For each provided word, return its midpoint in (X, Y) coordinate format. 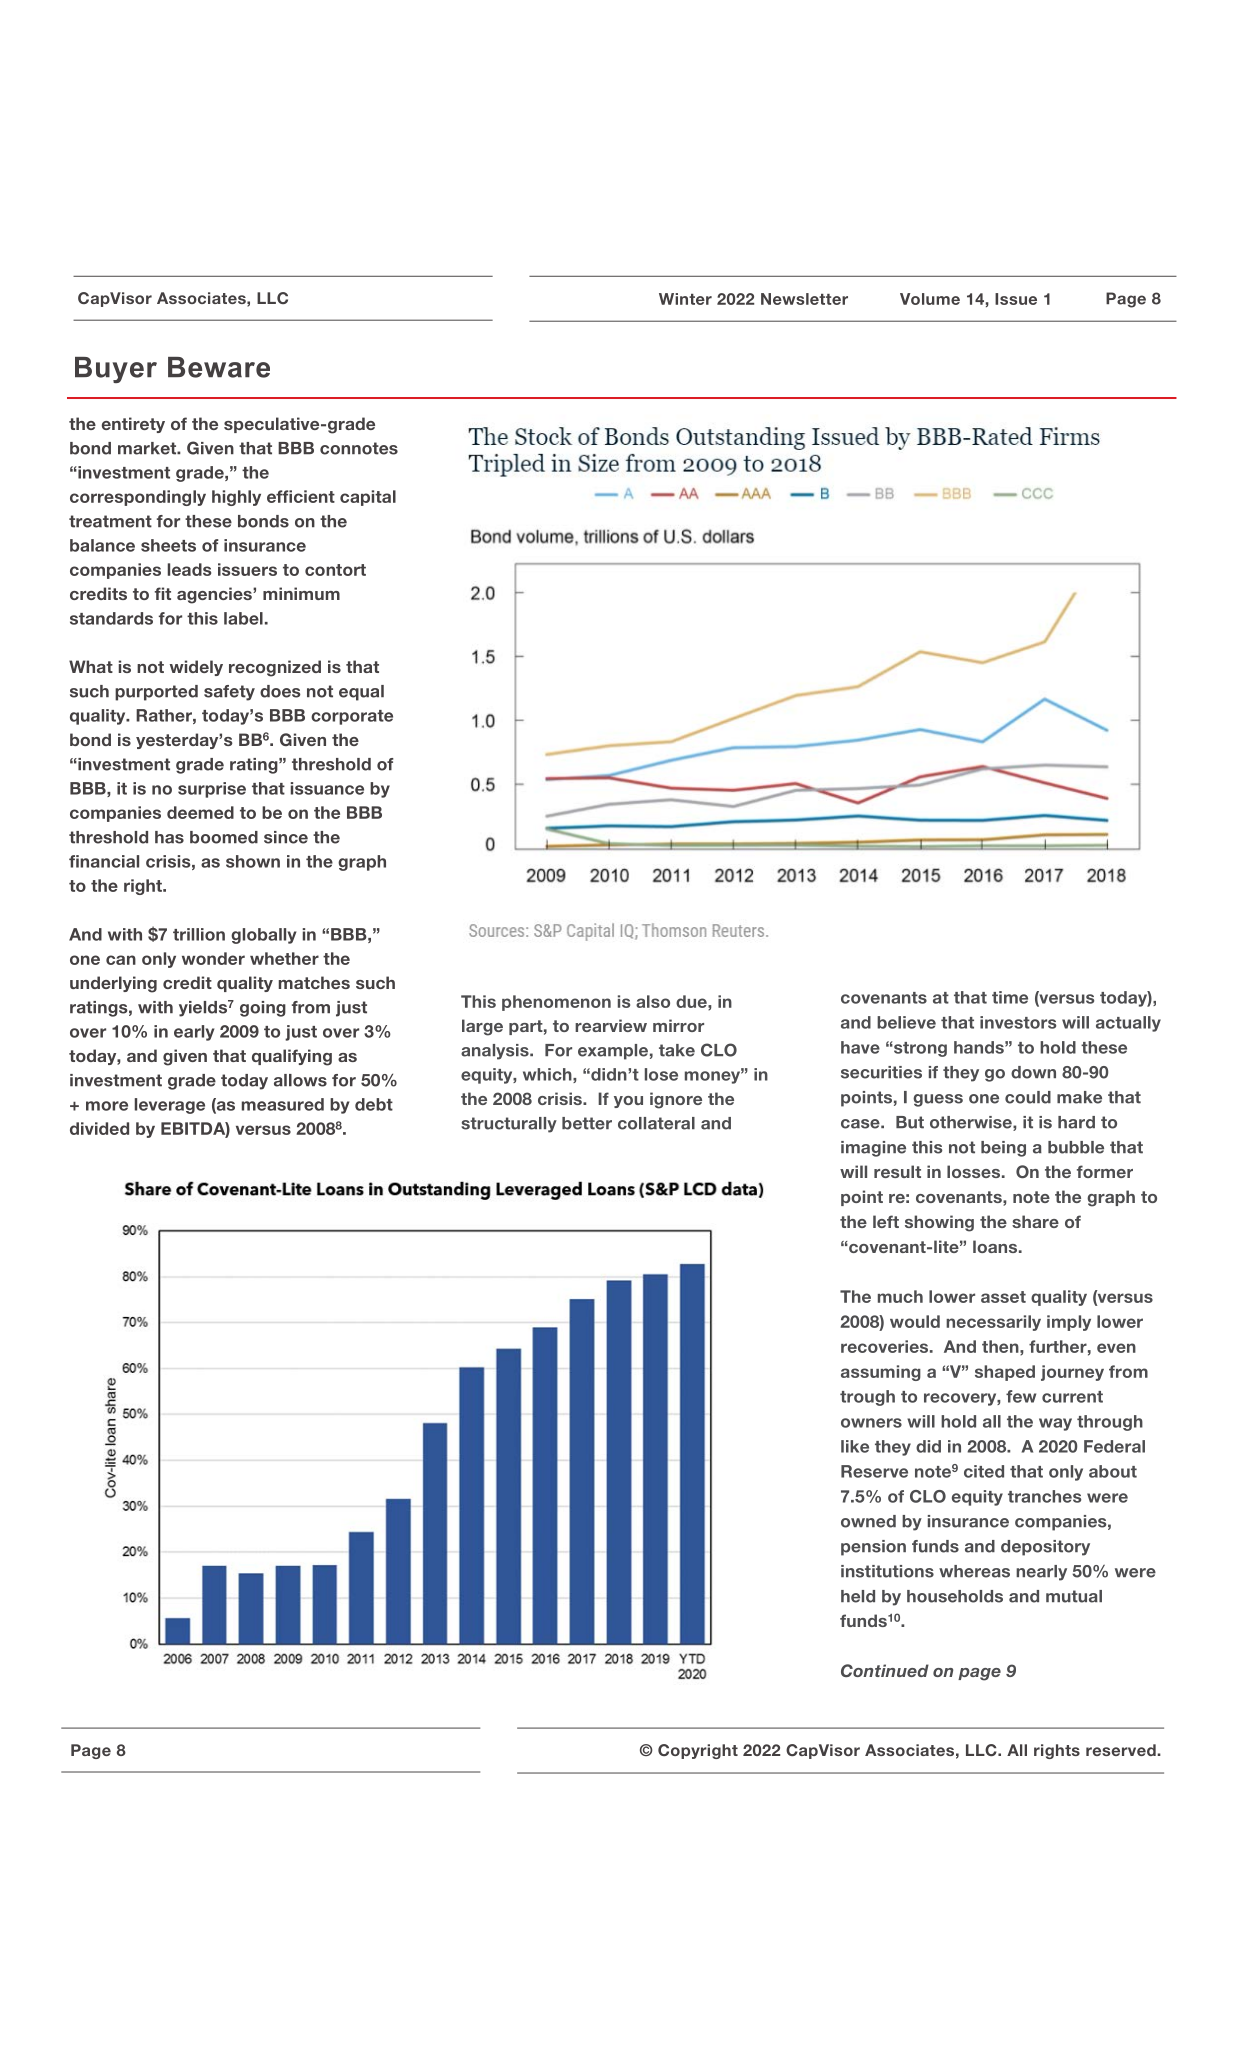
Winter (685, 299)
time (1010, 997)
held (858, 1596)
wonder (213, 958)
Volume (930, 299)
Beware (219, 367)
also (653, 1001)
